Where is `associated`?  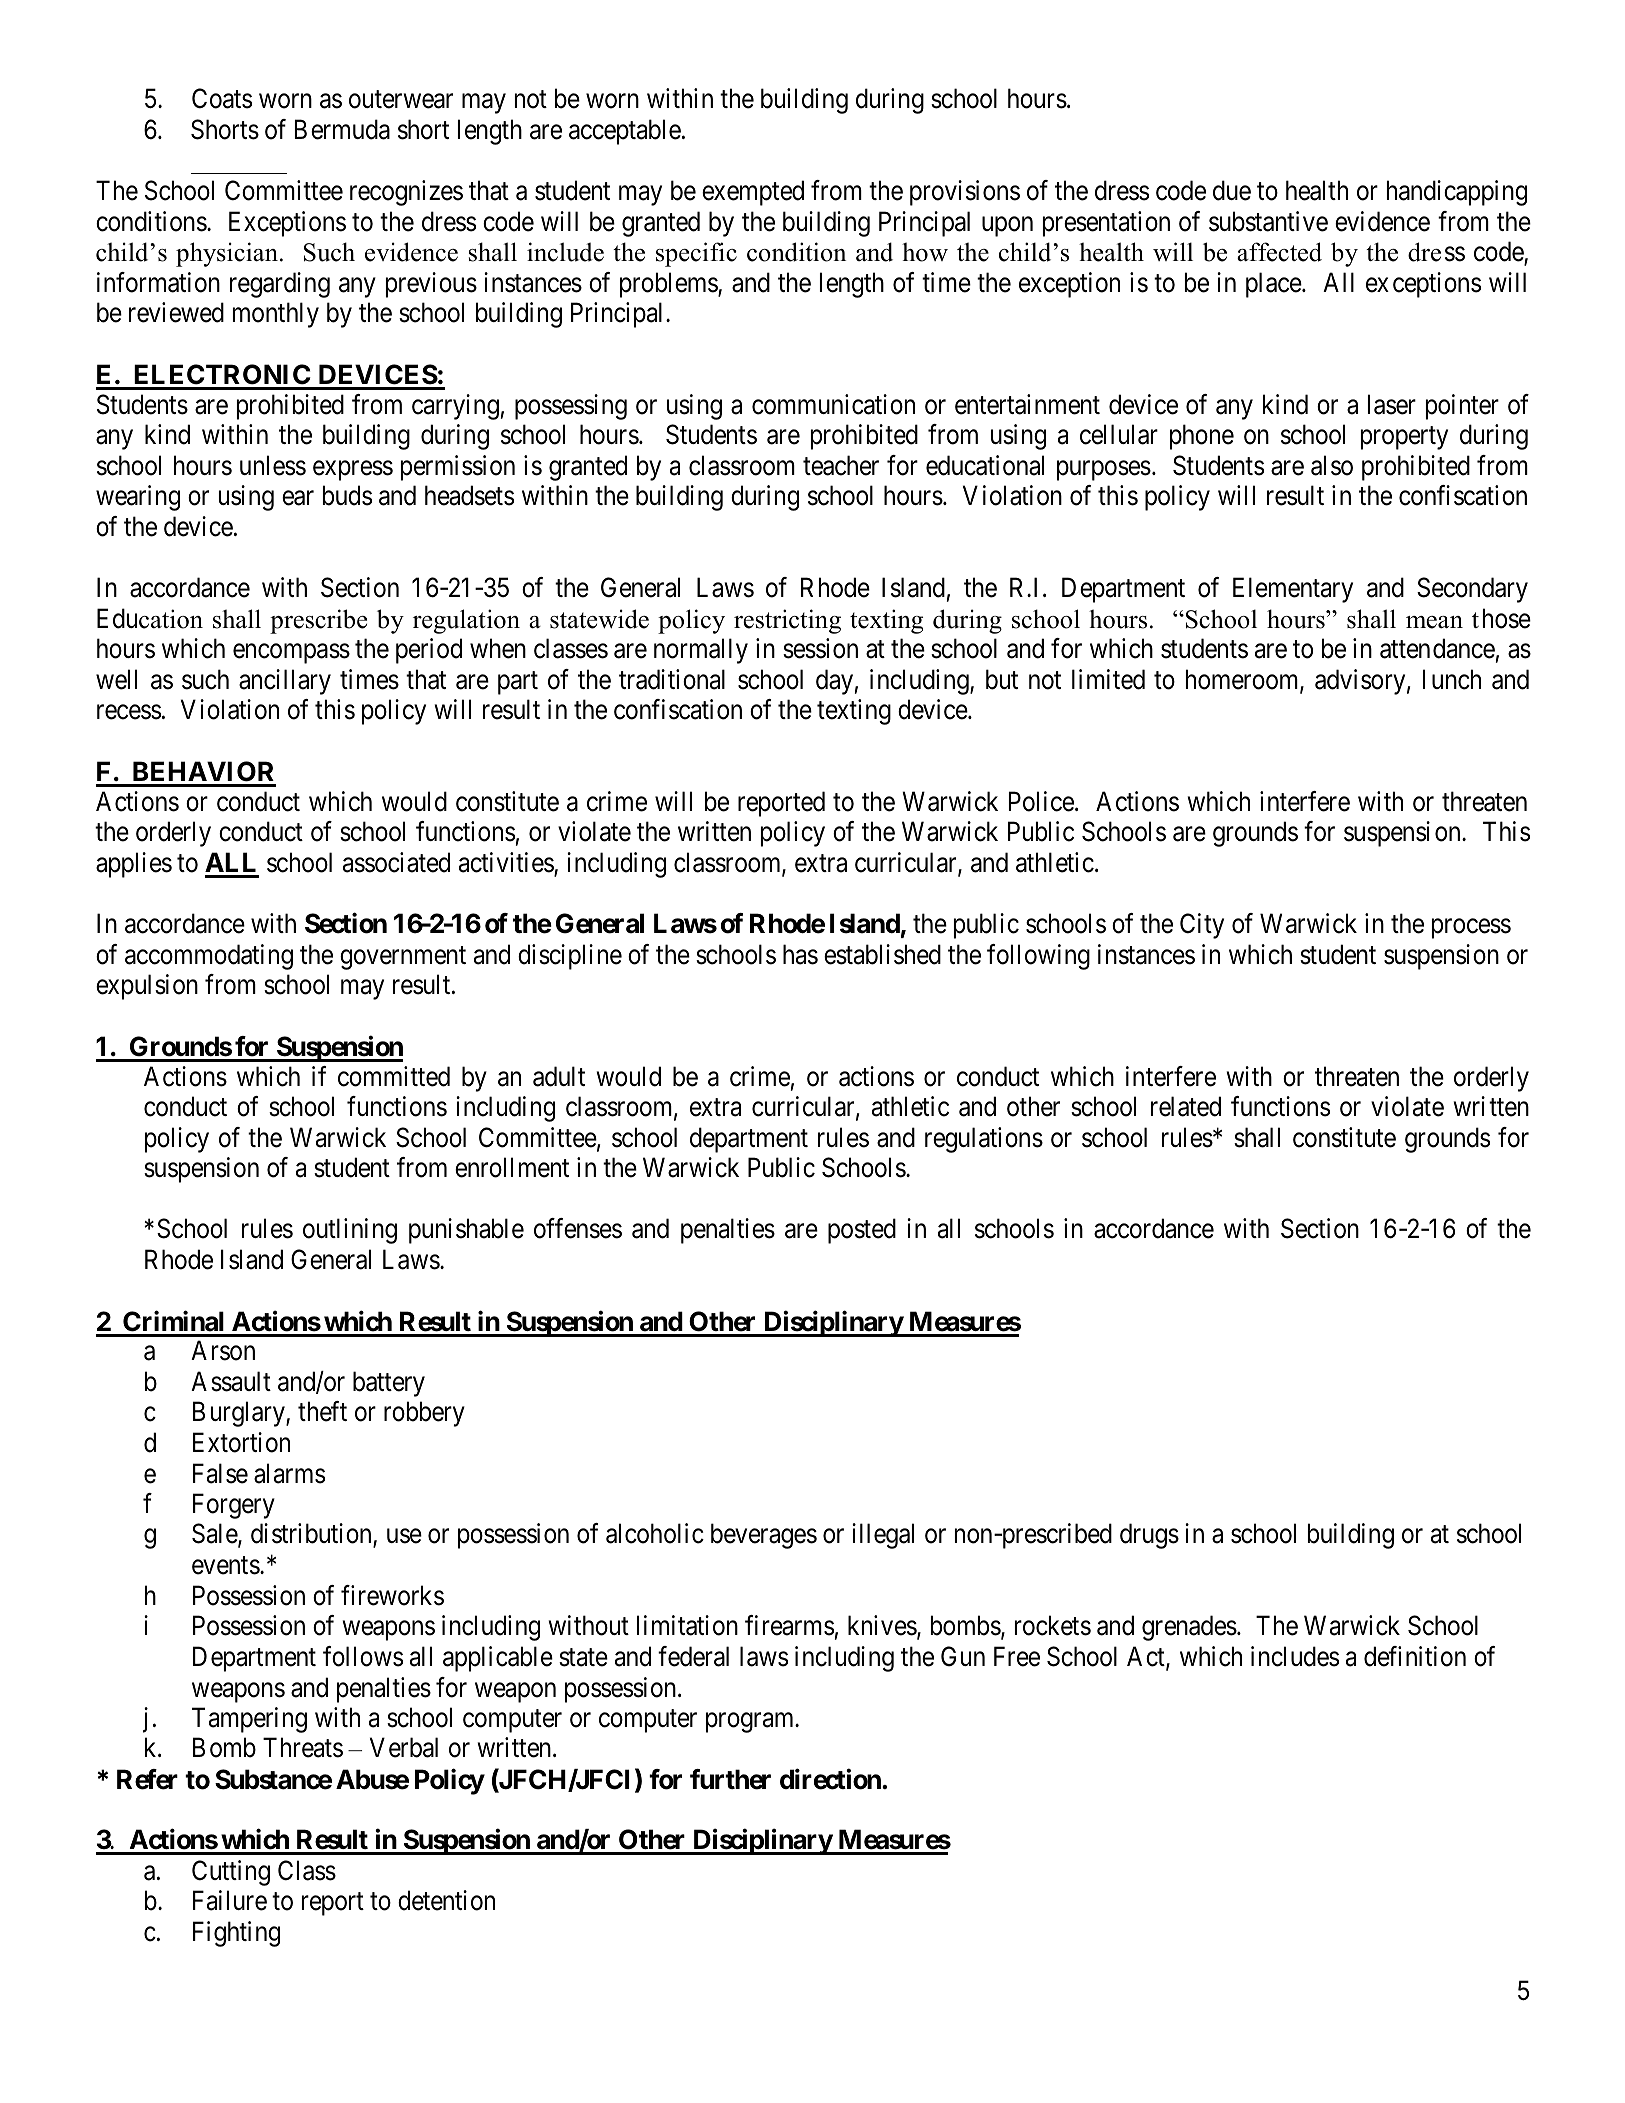 associated is located at coordinates (396, 862).
